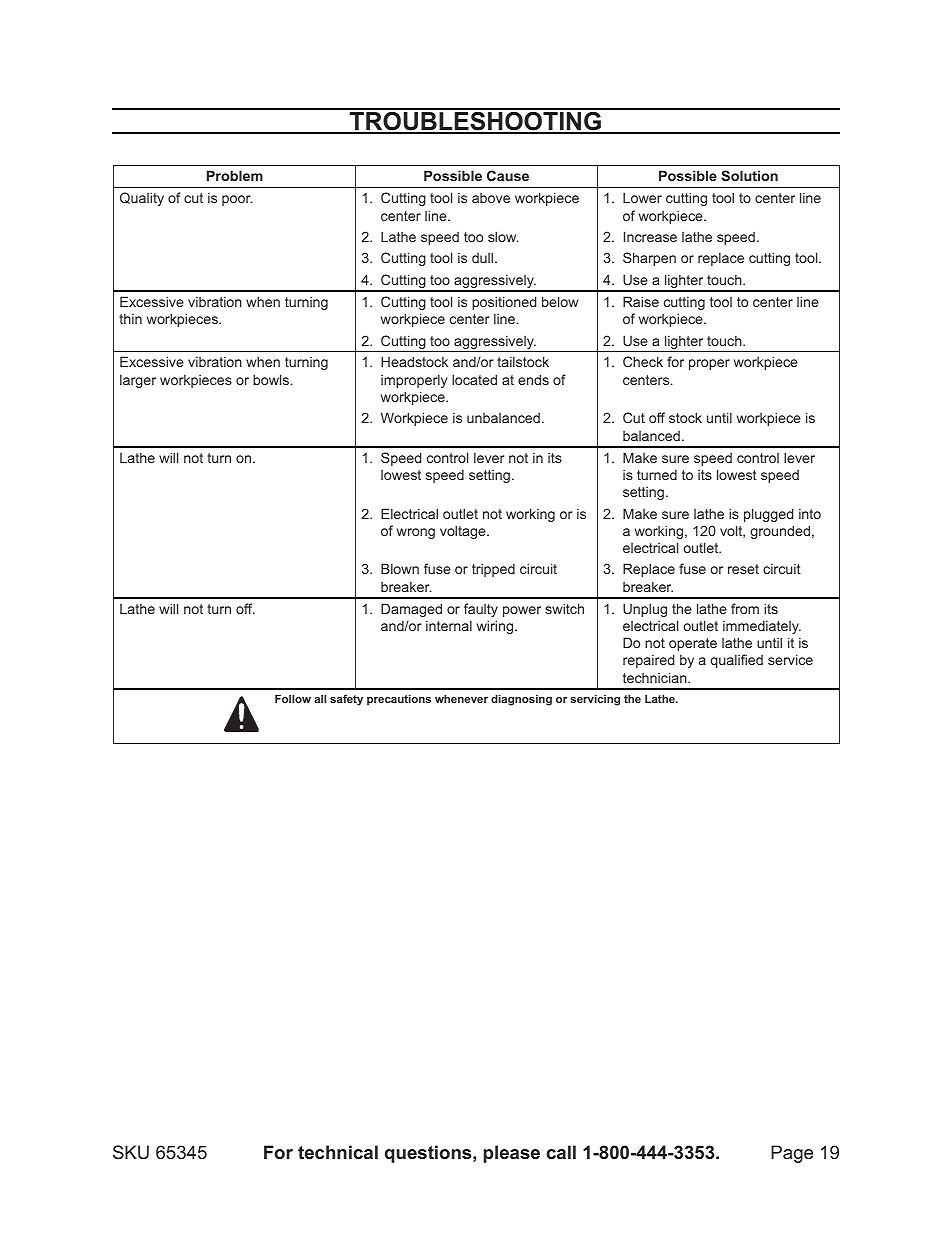  What do you see at coordinates (491, 198) in the screenshot?
I see `above` at bounding box center [491, 198].
